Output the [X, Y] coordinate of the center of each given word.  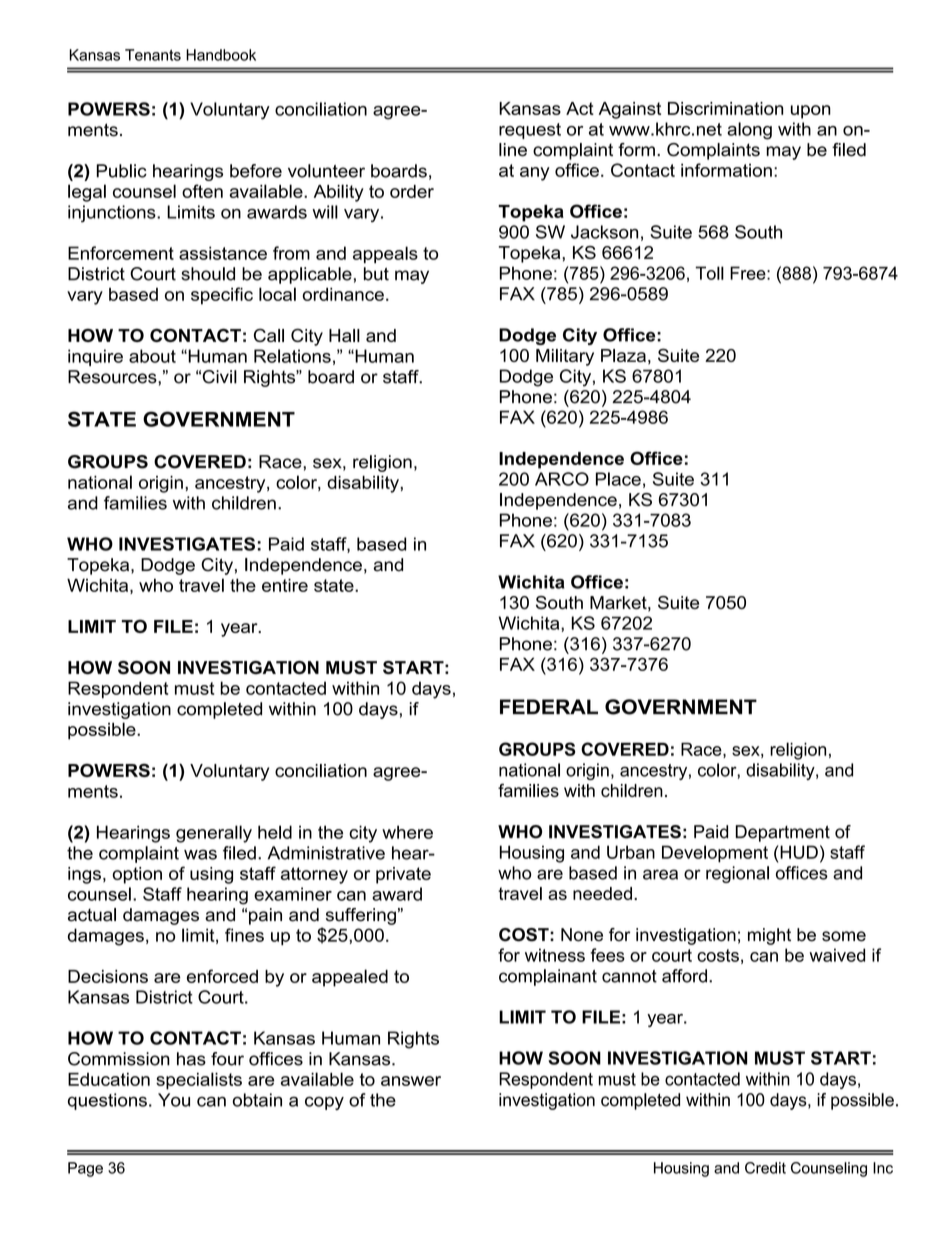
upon [811, 112]
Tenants [153, 55]
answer [411, 1081]
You [174, 1100]
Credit [765, 1168]
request [530, 131]
